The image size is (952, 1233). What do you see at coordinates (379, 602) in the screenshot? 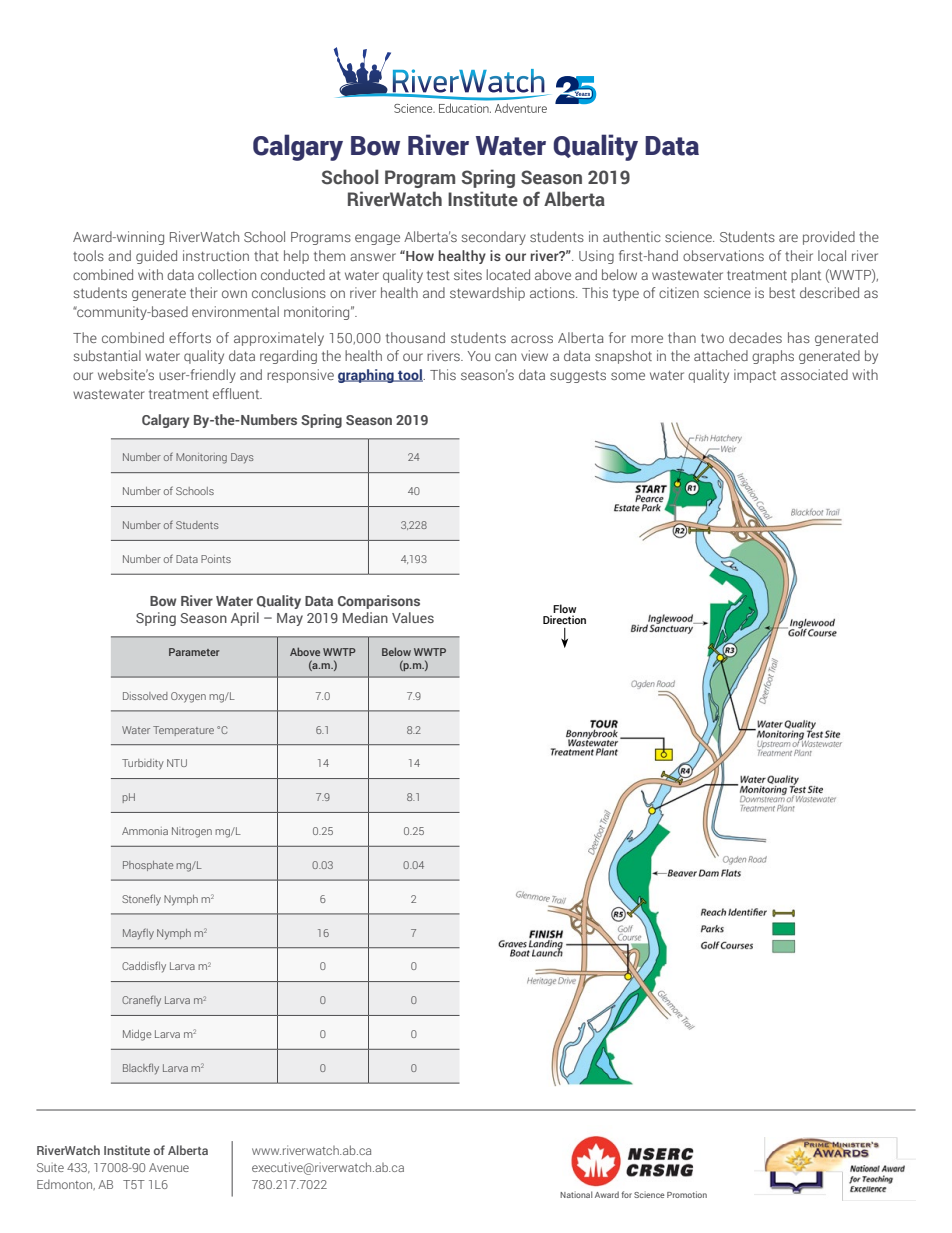
I see `Comparisons` at bounding box center [379, 602].
